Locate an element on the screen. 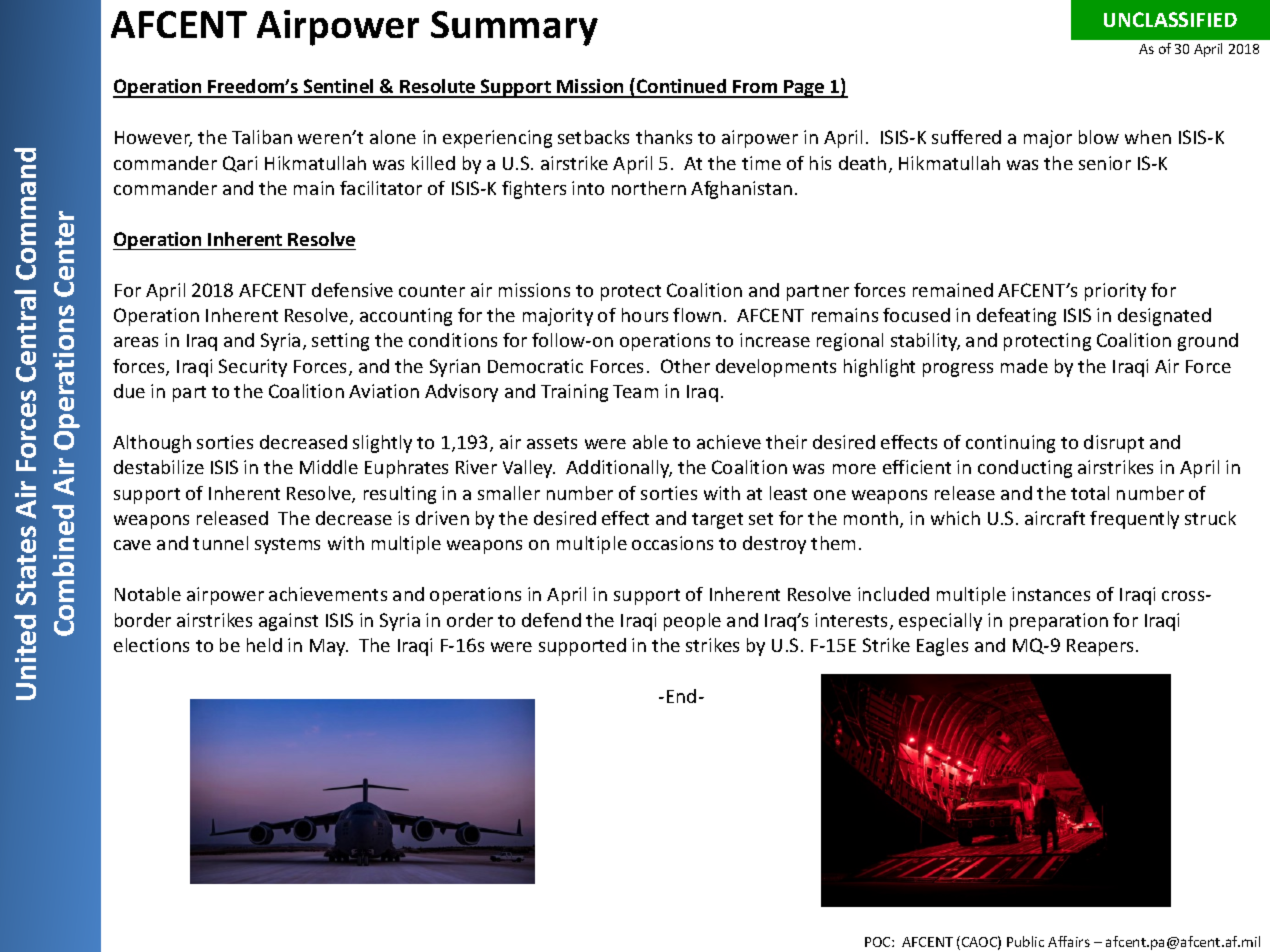 This screenshot has height=952, width=1270. Sentinel is located at coordinates (338, 88).
